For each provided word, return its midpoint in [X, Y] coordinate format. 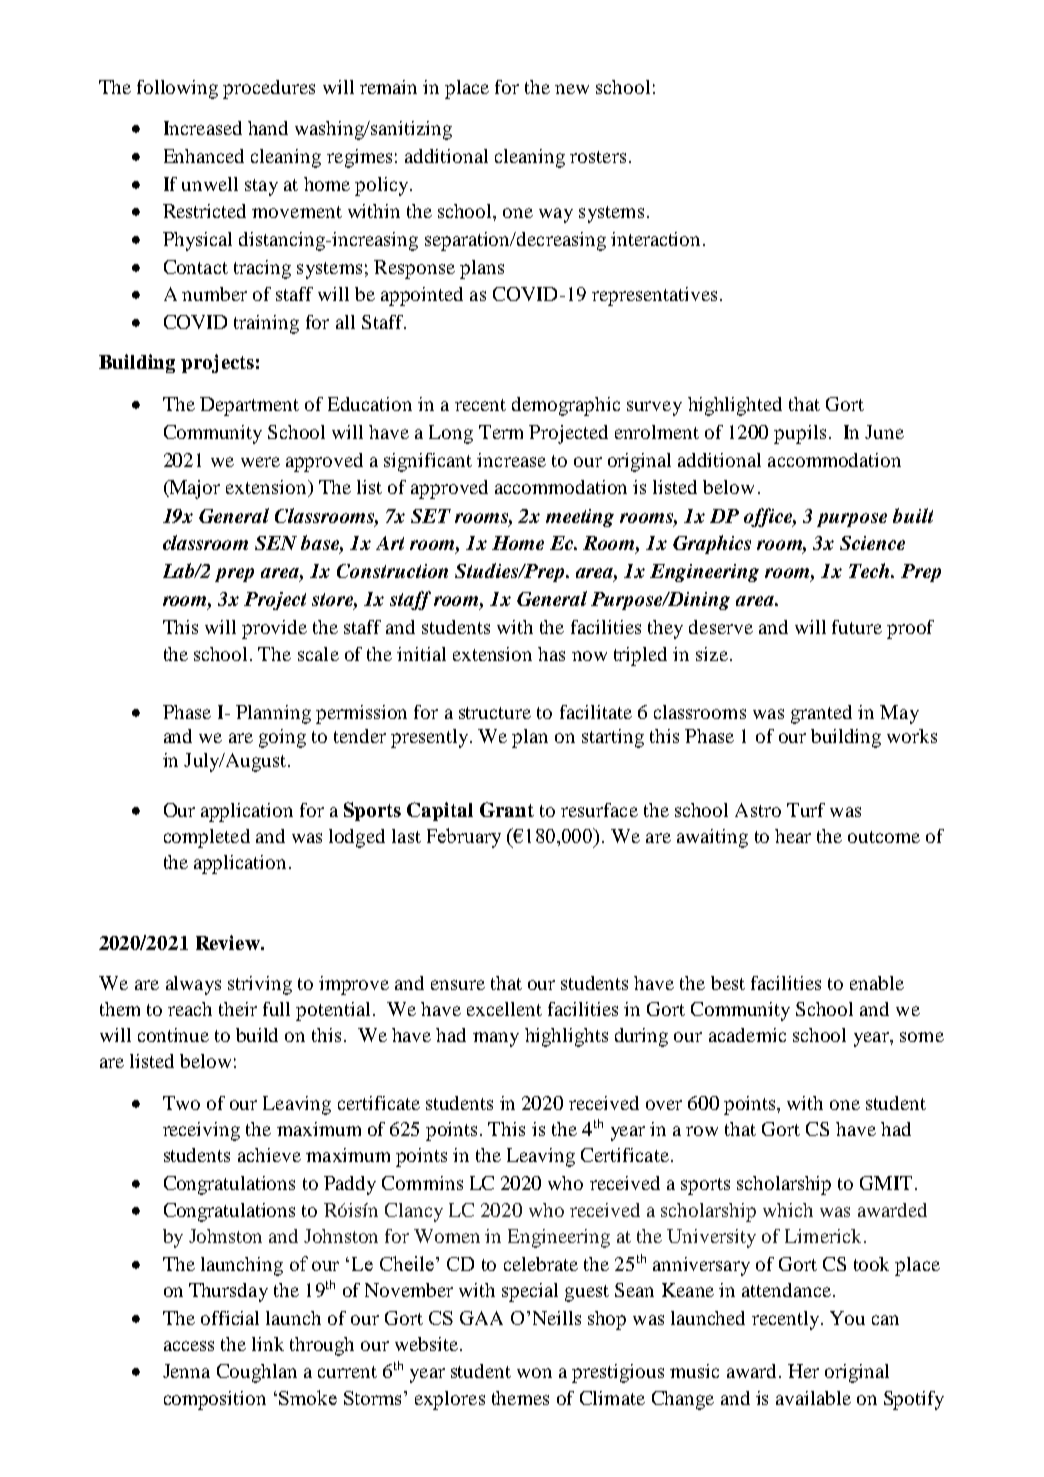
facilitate [596, 712]
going [282, 738]
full [276, 1009]
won [534, 1373]
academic [747, 1035]
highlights [566, 1037]
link [268, 1344]
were [260, 462]
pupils [800, 434]
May [899, 714]
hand [268, 128]
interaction [657, 239]
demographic [566, 406]
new [572, 89]
